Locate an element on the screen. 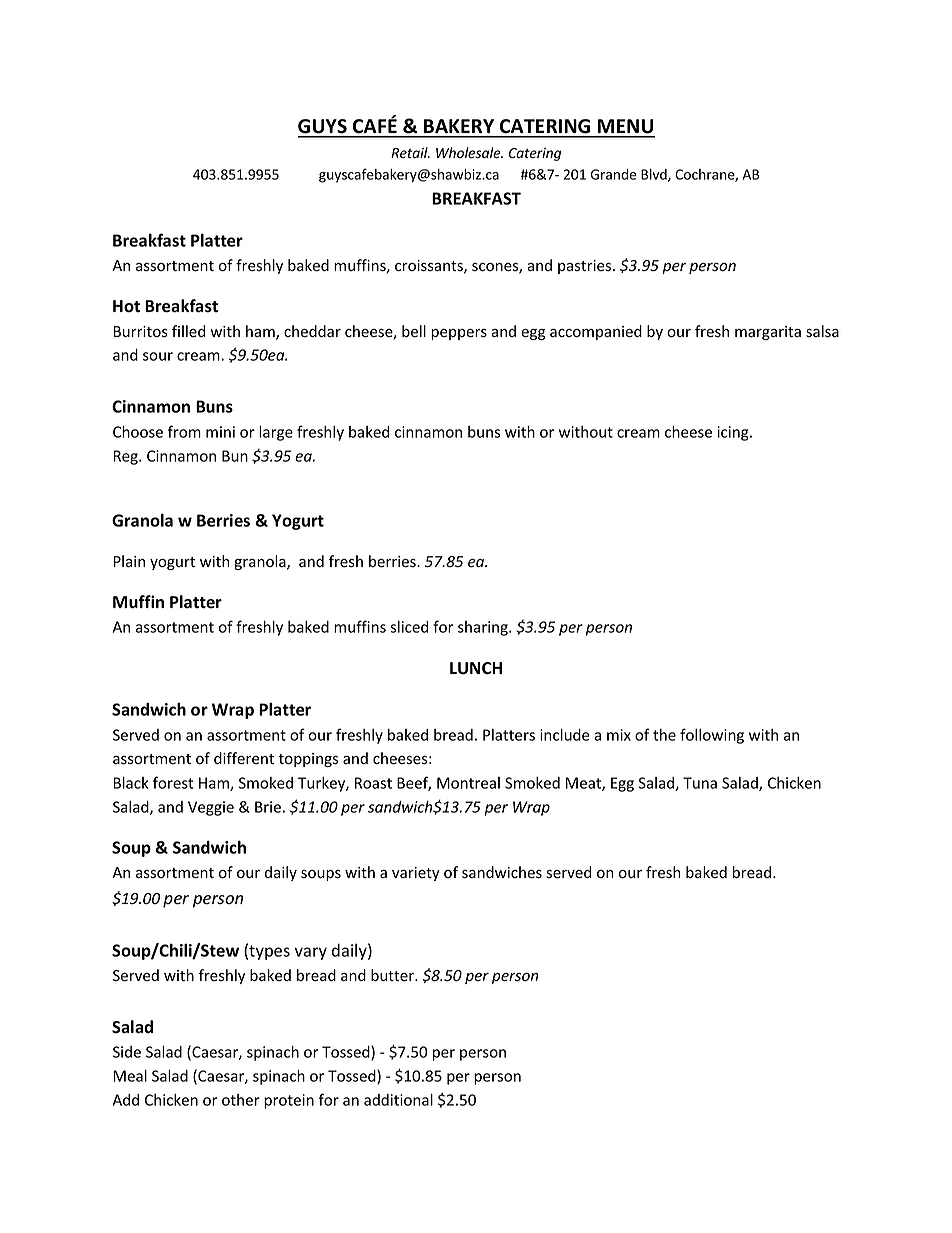 The image size is (952, 1233). Plain is located at coordinates (129, 561).
